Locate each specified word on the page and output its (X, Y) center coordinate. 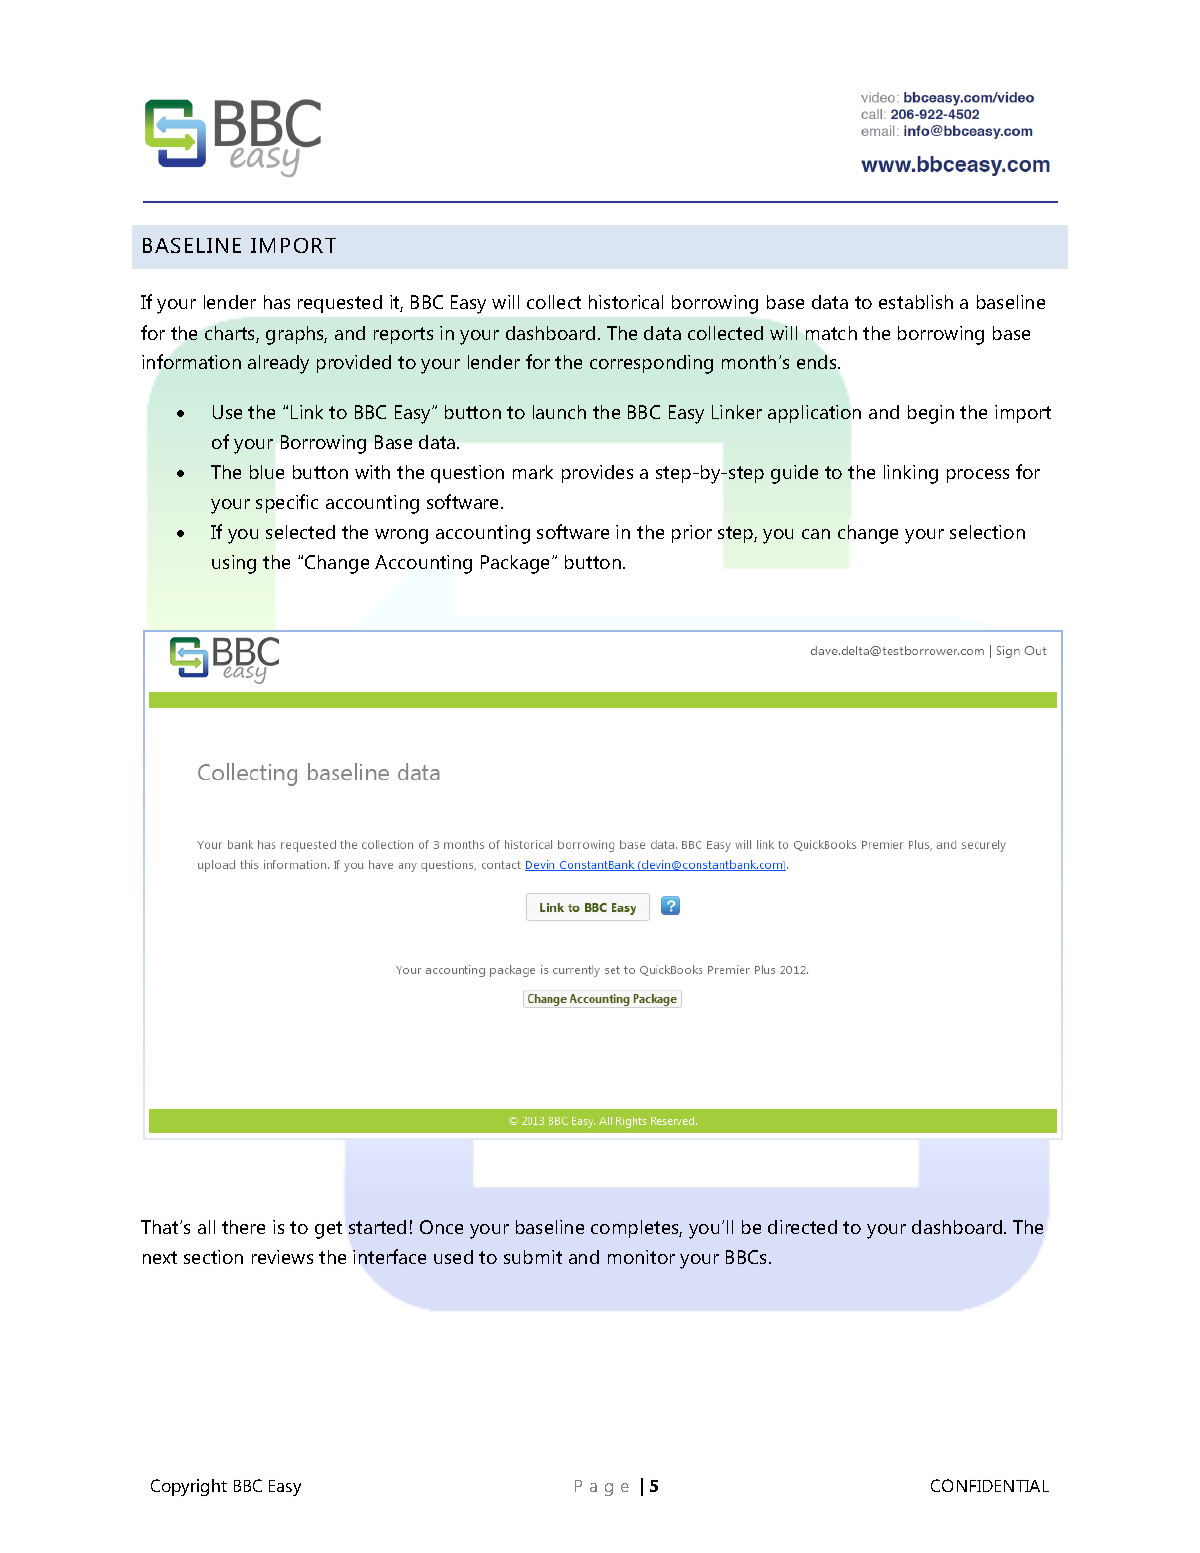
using (234, 564)
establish (916, 302)
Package (517, 564)
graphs (296, 335)
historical (626, 302)
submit (533, 1257)
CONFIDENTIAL (990, 1485)
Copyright (189, 1487)
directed (802, 1227)
